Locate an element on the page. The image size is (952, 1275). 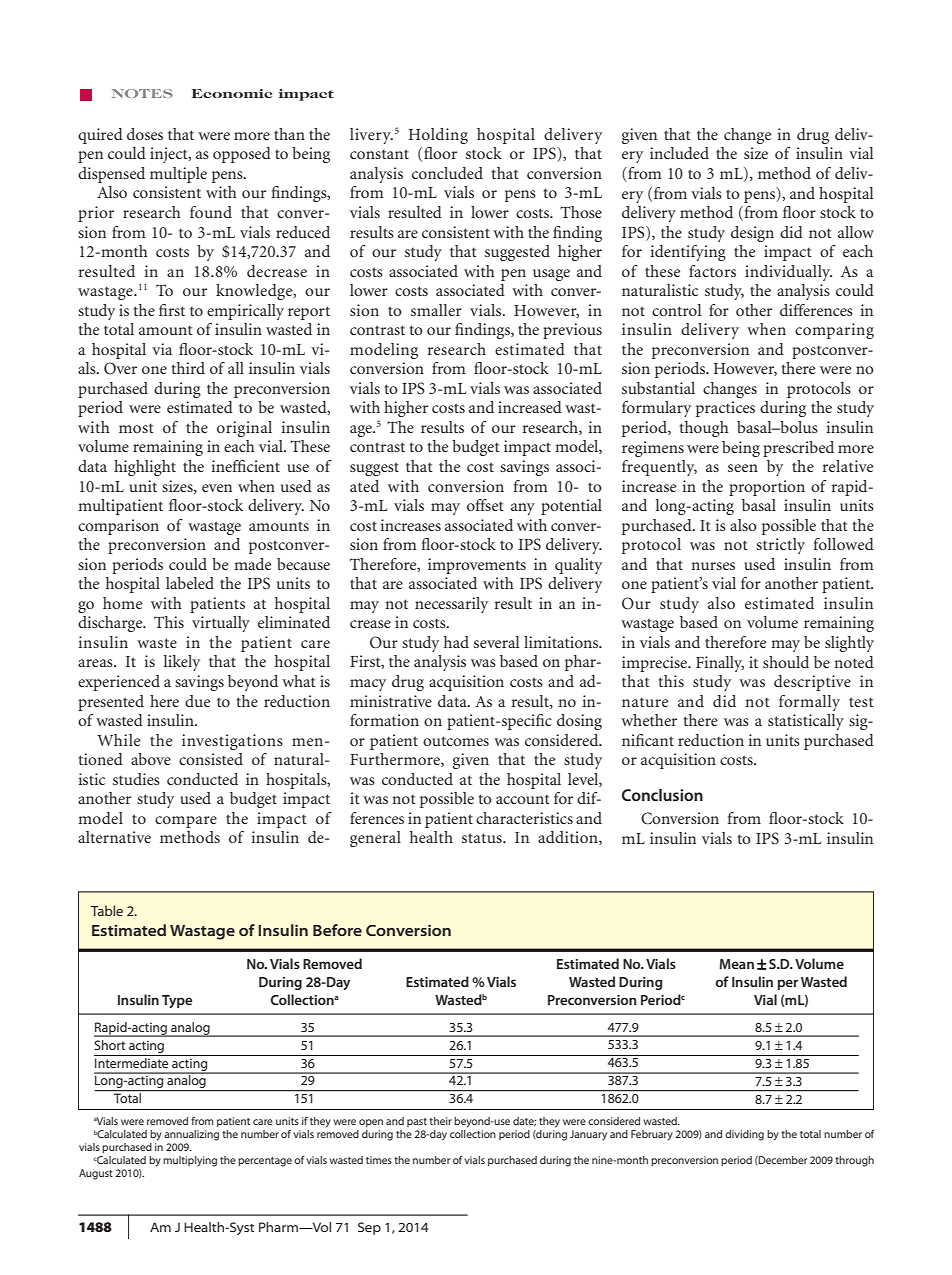
dividing is located at coordinates (744, 1135).
